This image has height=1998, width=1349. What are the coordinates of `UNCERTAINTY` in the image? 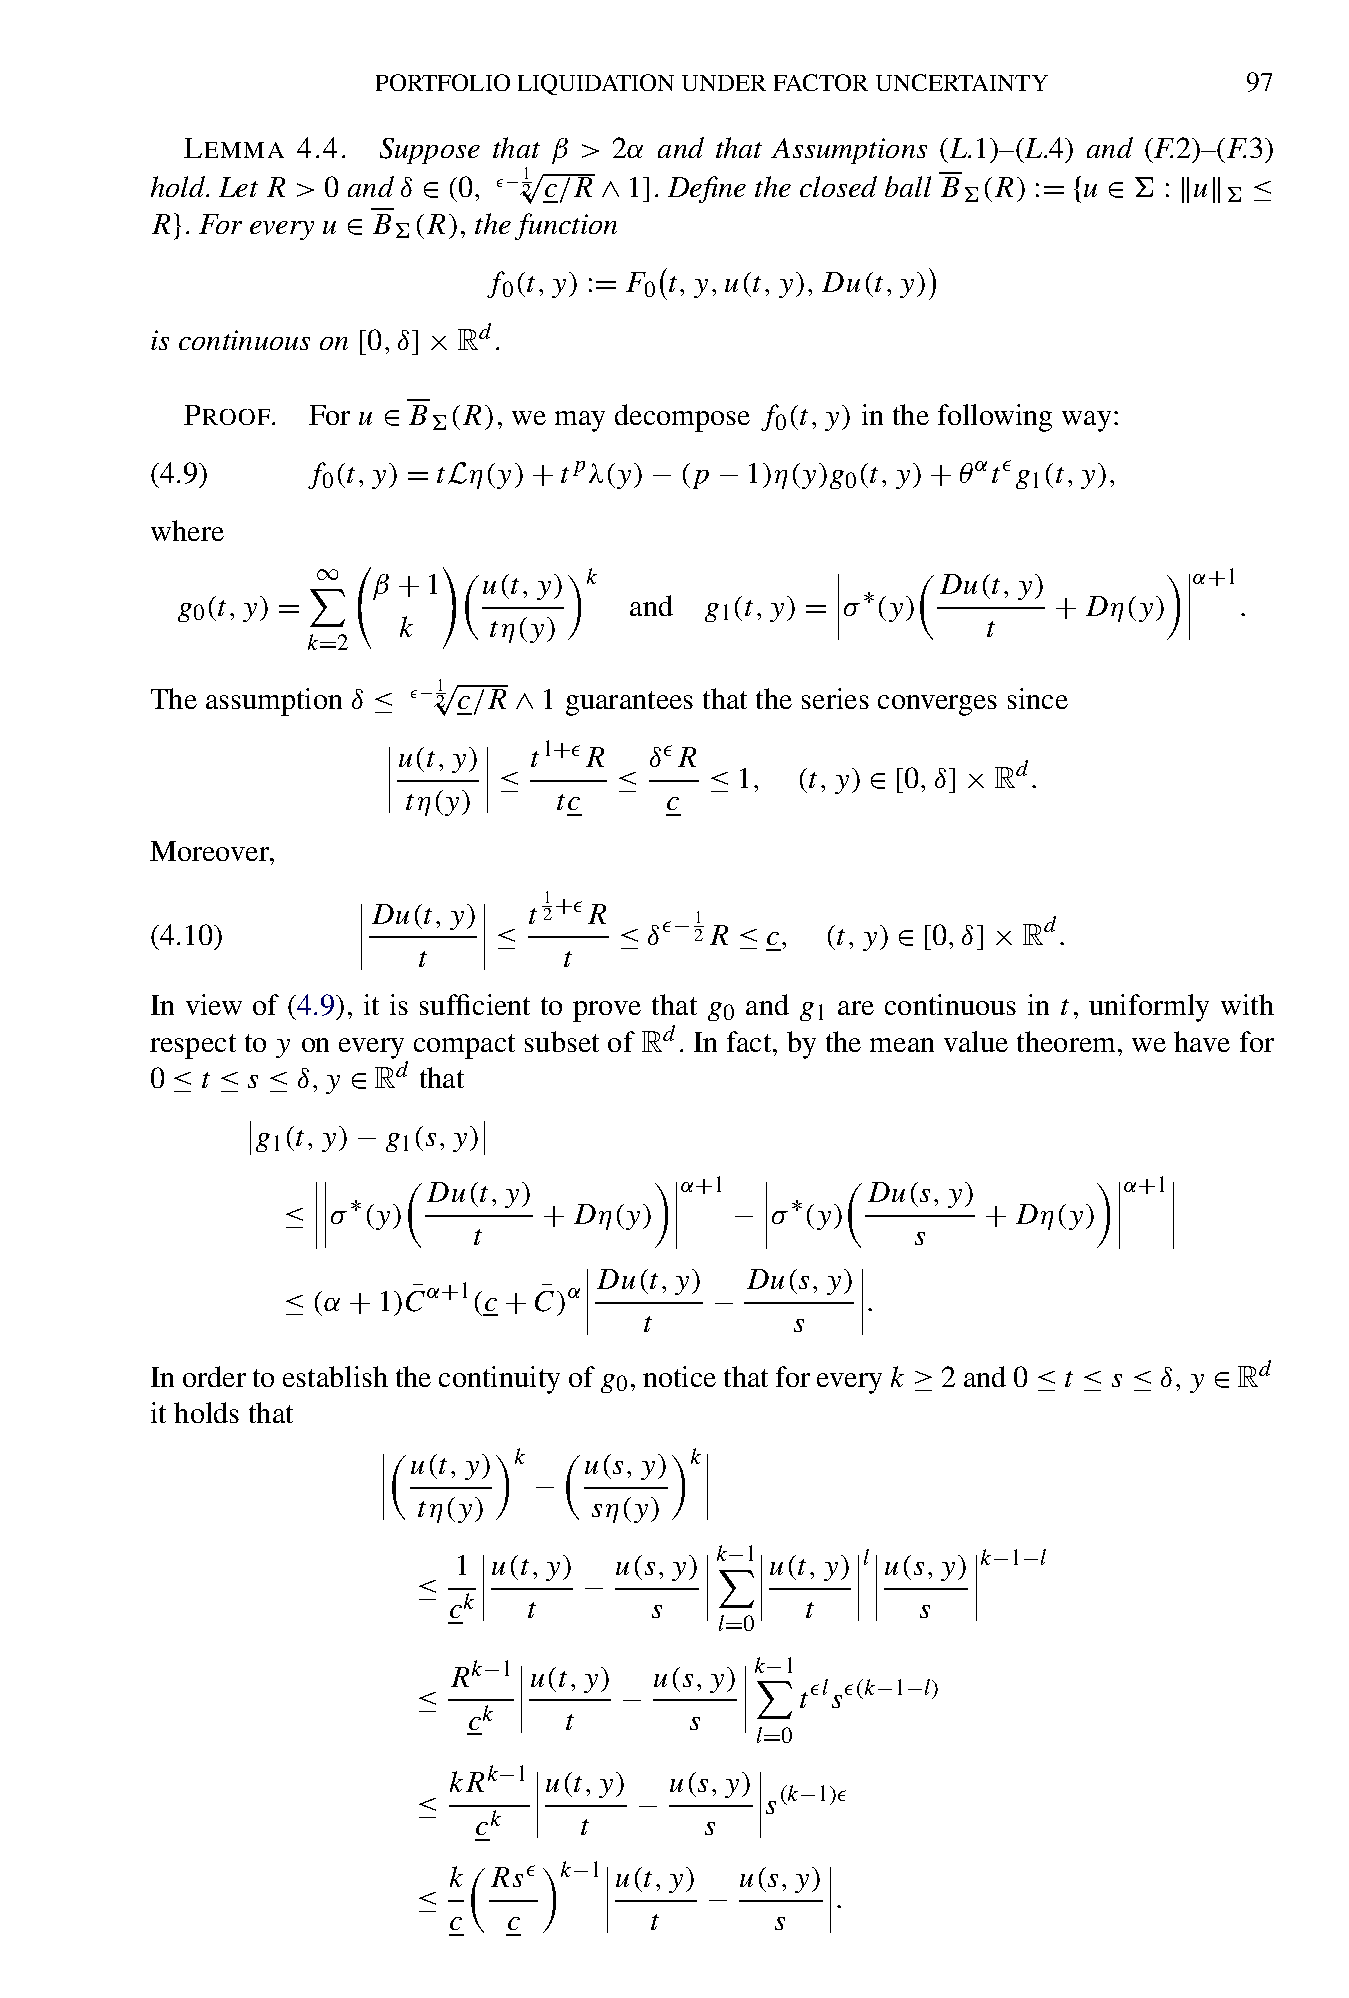 It's located at (962, 82).
